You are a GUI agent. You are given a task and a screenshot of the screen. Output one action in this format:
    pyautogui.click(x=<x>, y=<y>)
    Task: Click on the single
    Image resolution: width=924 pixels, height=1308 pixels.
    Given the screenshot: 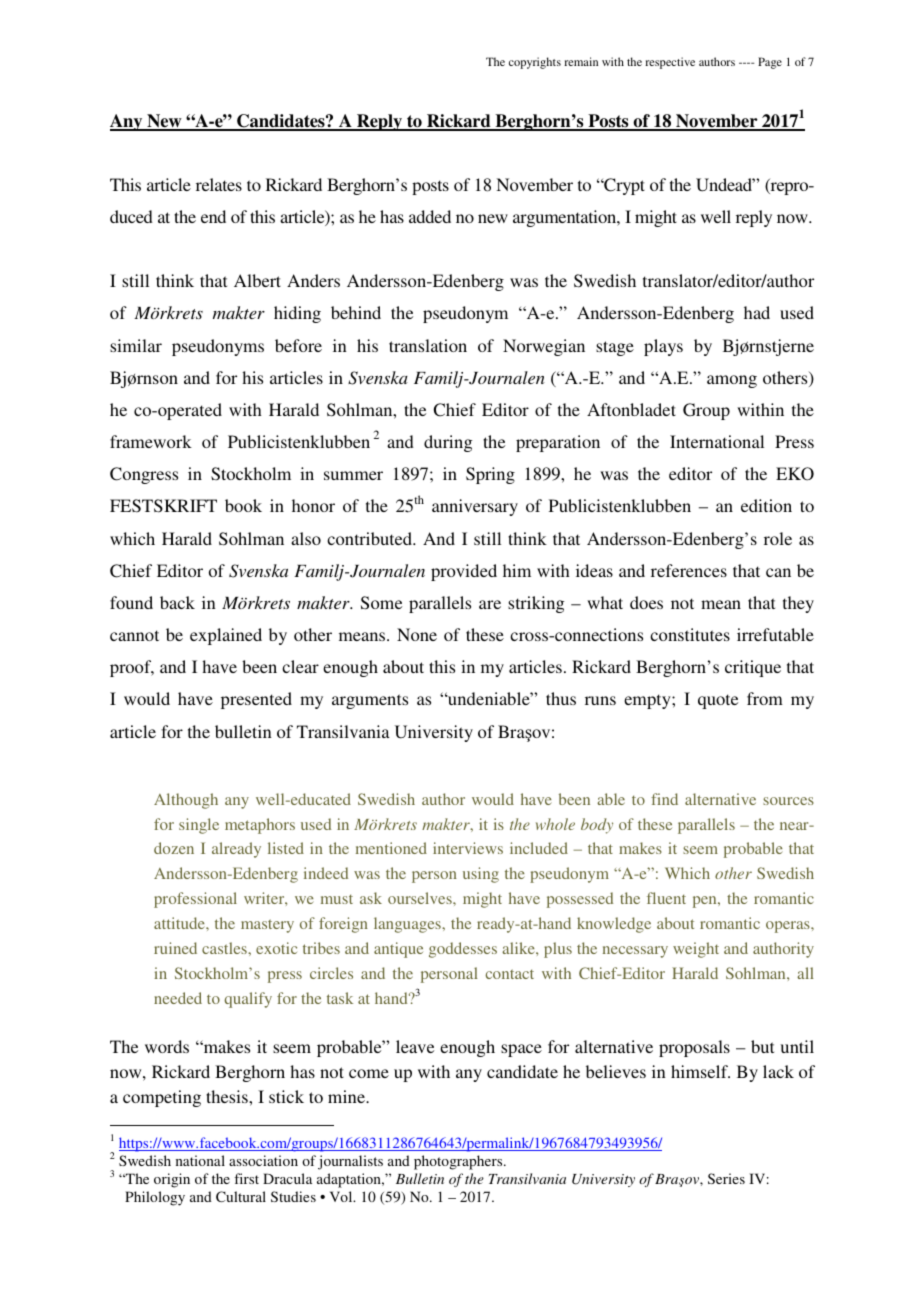 What is the action you would take?
    pyautogui.click(x=199, y=826)
